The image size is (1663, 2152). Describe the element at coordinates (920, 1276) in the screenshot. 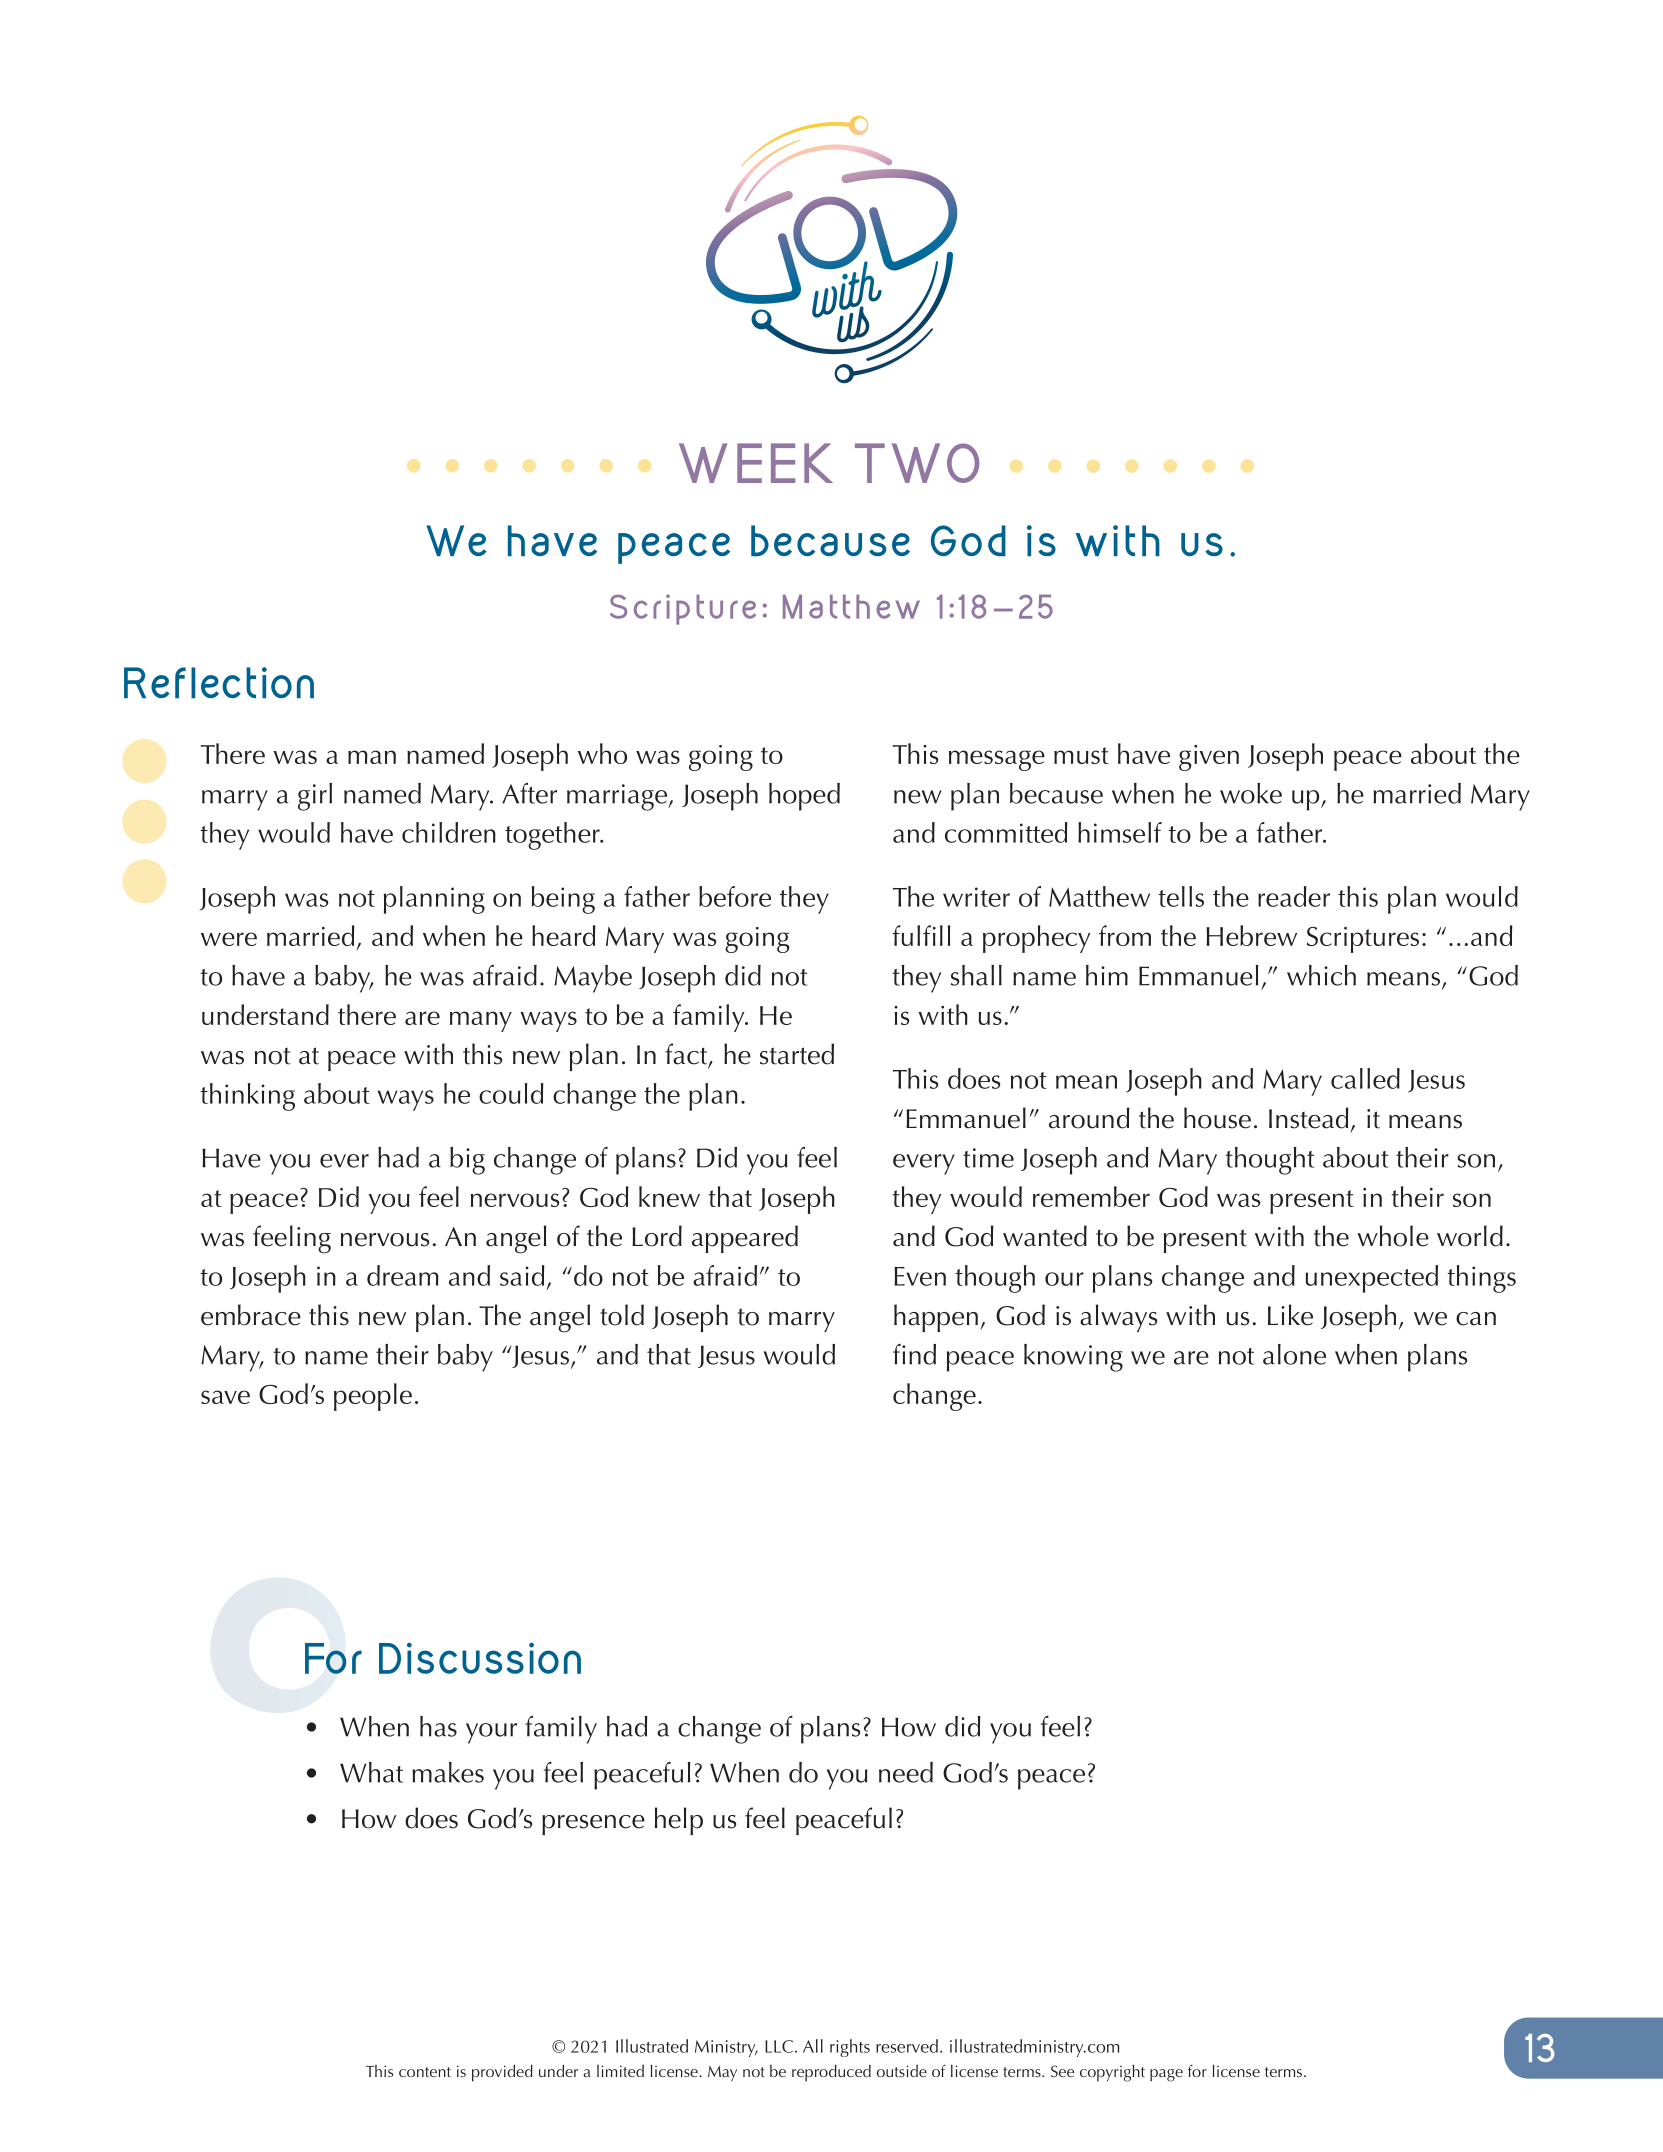

I see `Even` at that location.
